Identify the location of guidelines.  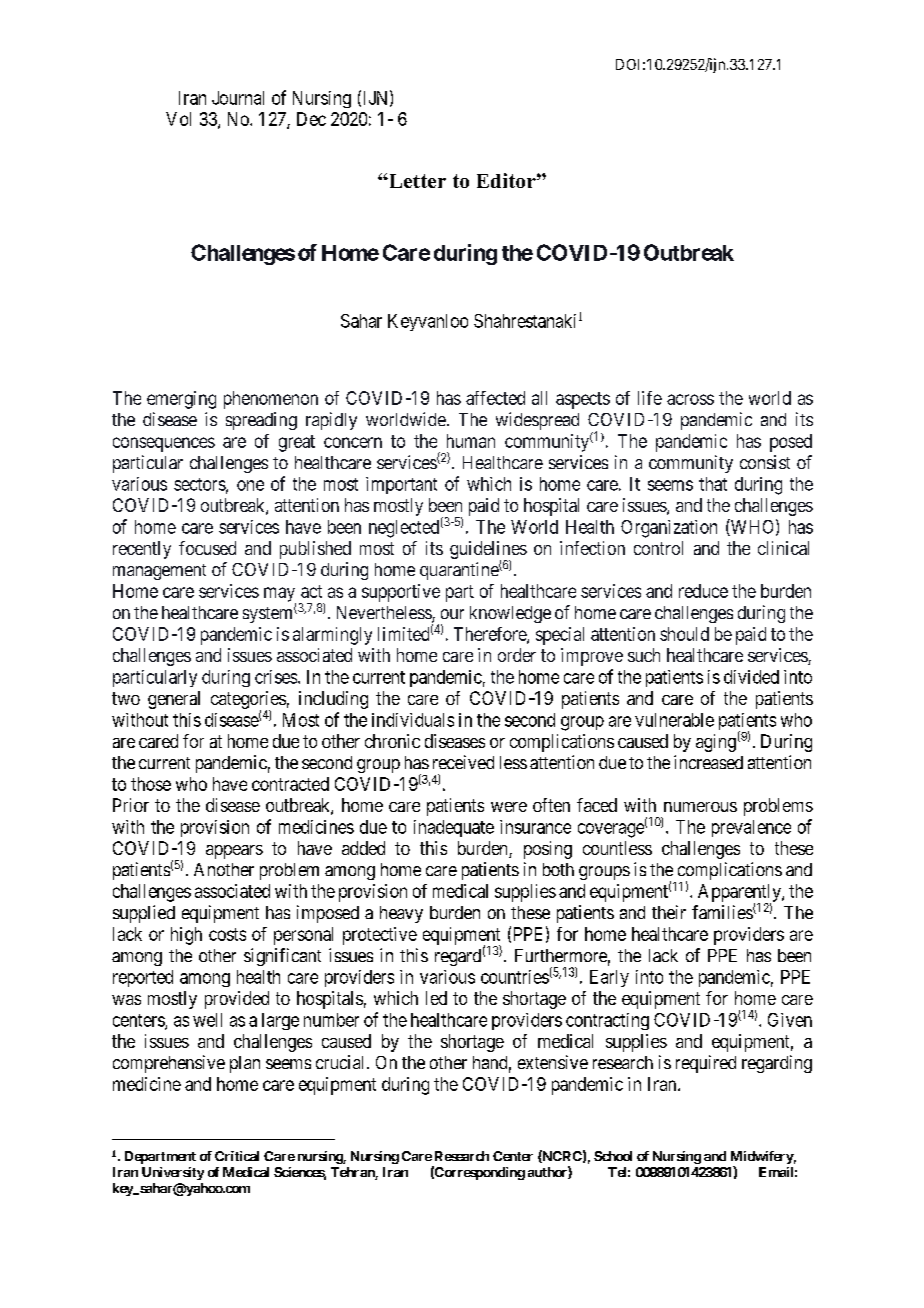
(488, 551).
